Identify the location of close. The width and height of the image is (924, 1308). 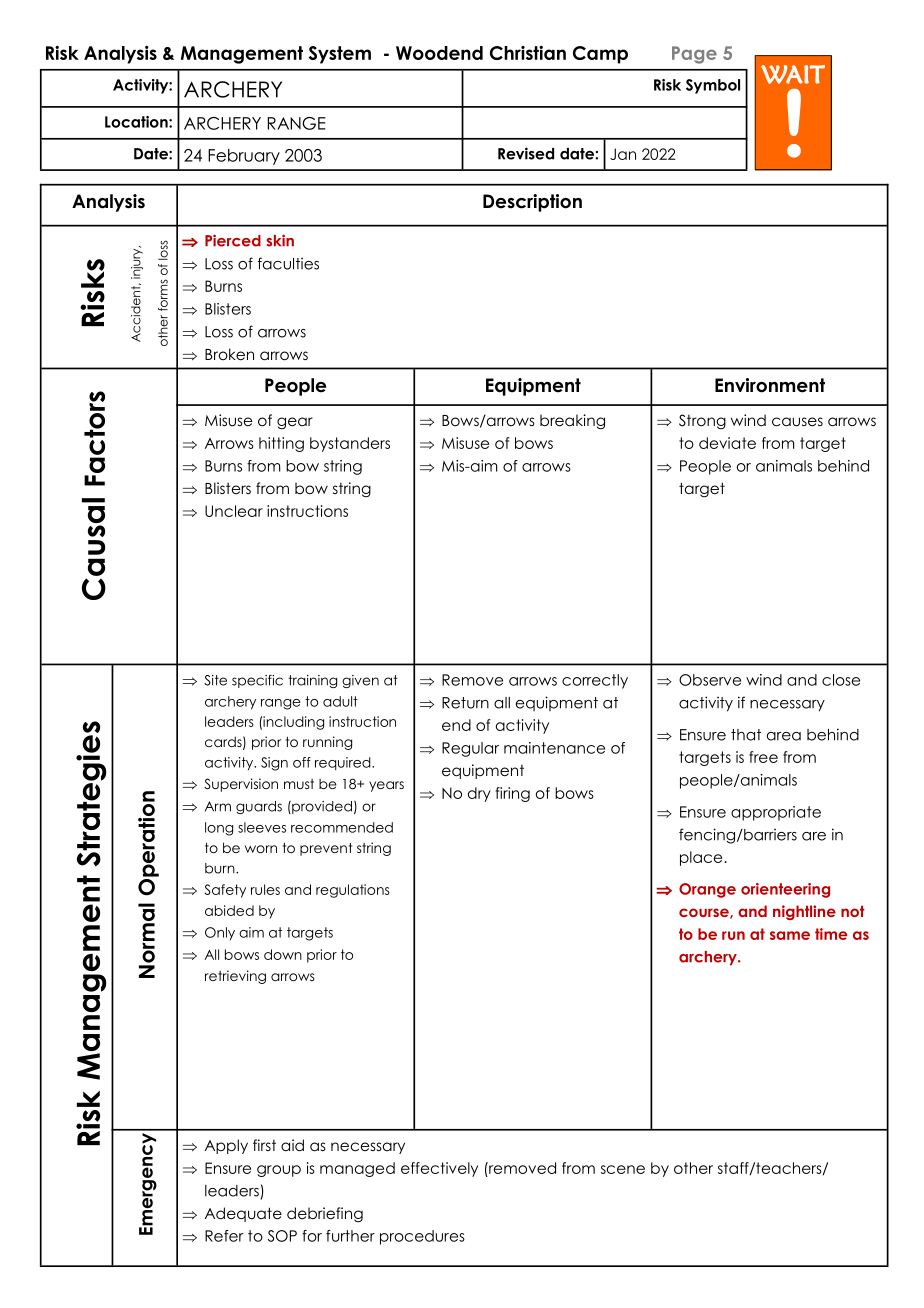
(841, 680).
